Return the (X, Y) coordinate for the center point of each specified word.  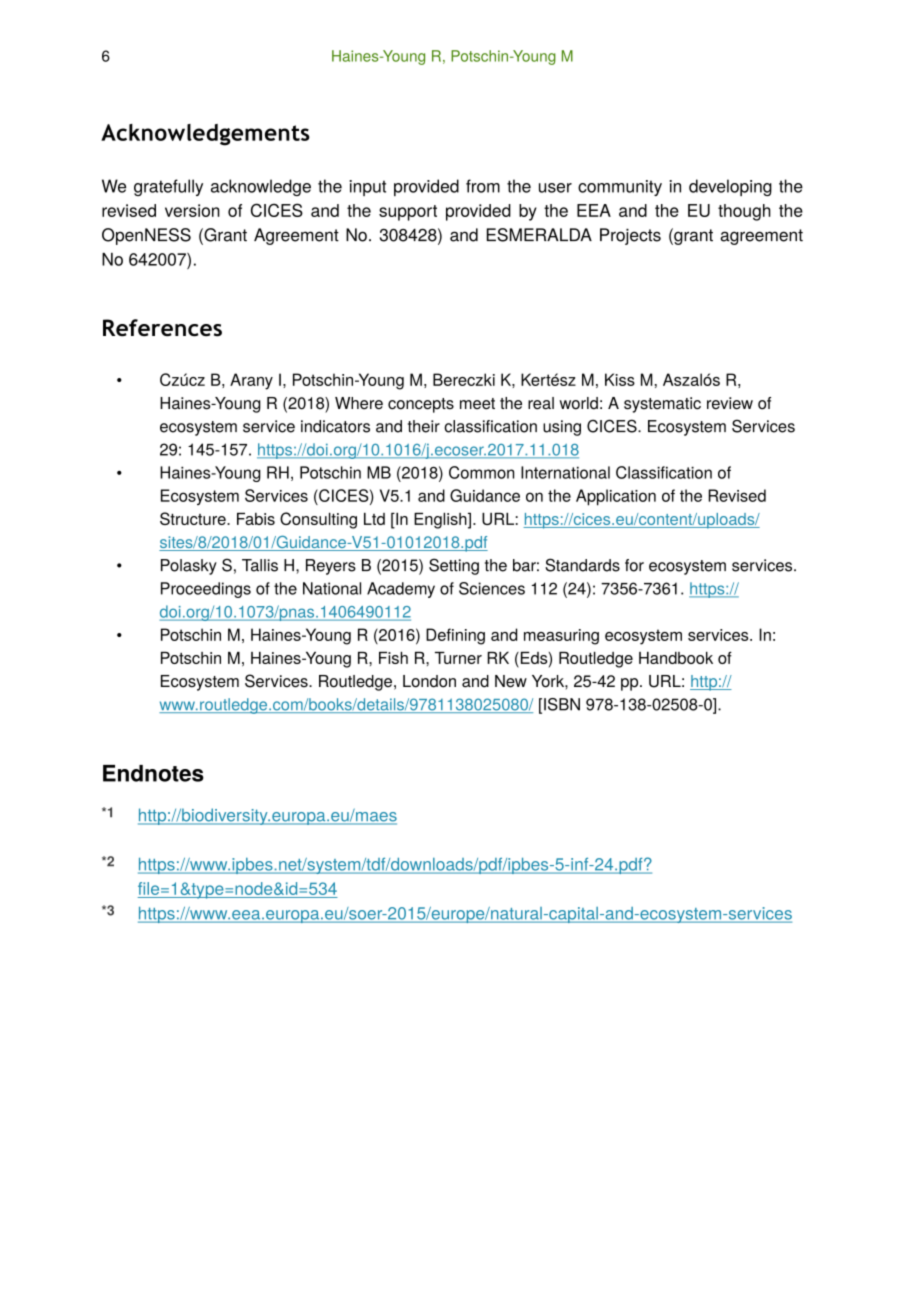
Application (616, 497)
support (408, 213)
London (429, 681)
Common (481, 472)
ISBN (562, 704)
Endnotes (153, 773)
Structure (194, 518)
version (192, 210)
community (620, 188)
